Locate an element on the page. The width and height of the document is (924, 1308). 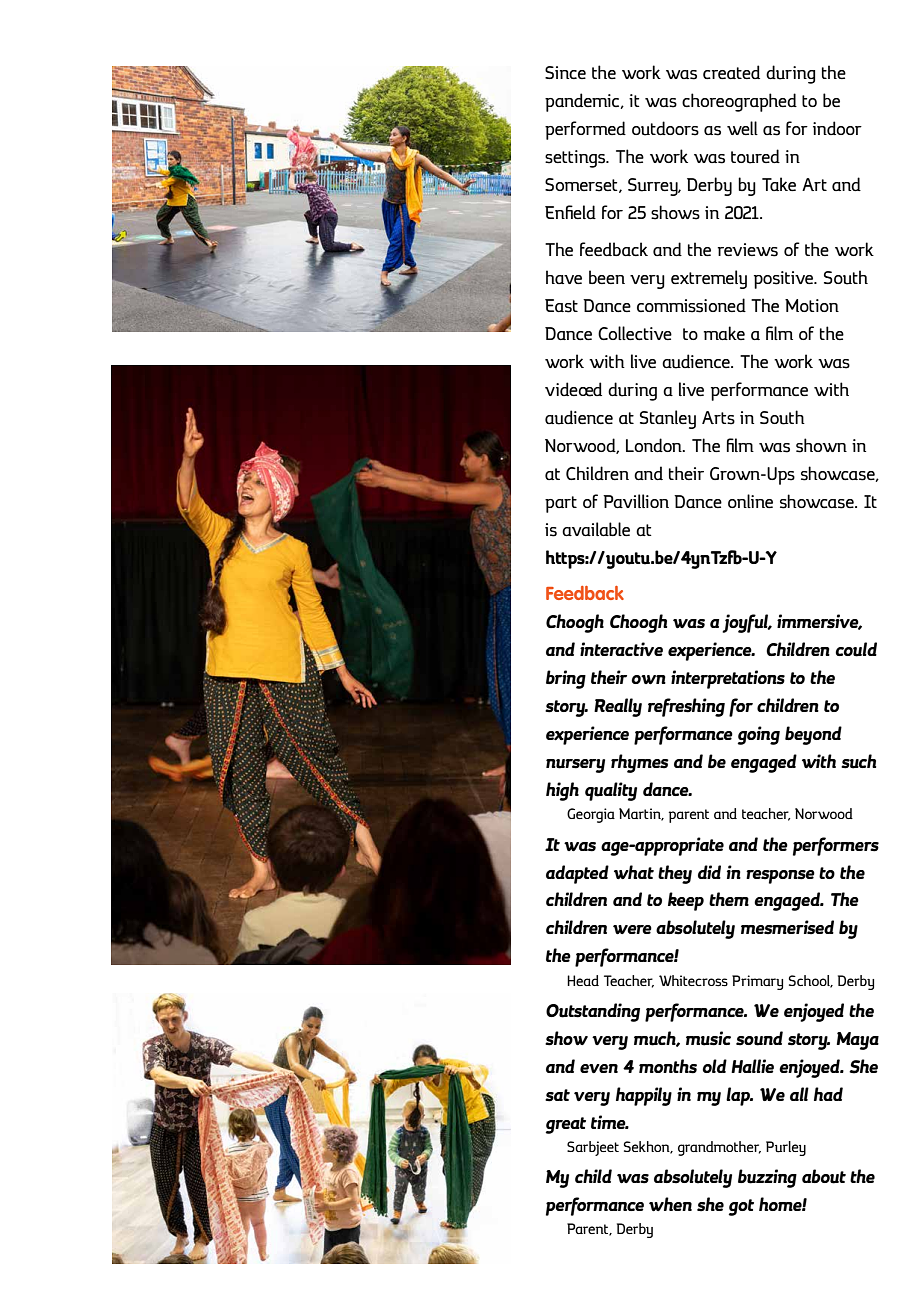
created is located at coordinates (731, 72).
